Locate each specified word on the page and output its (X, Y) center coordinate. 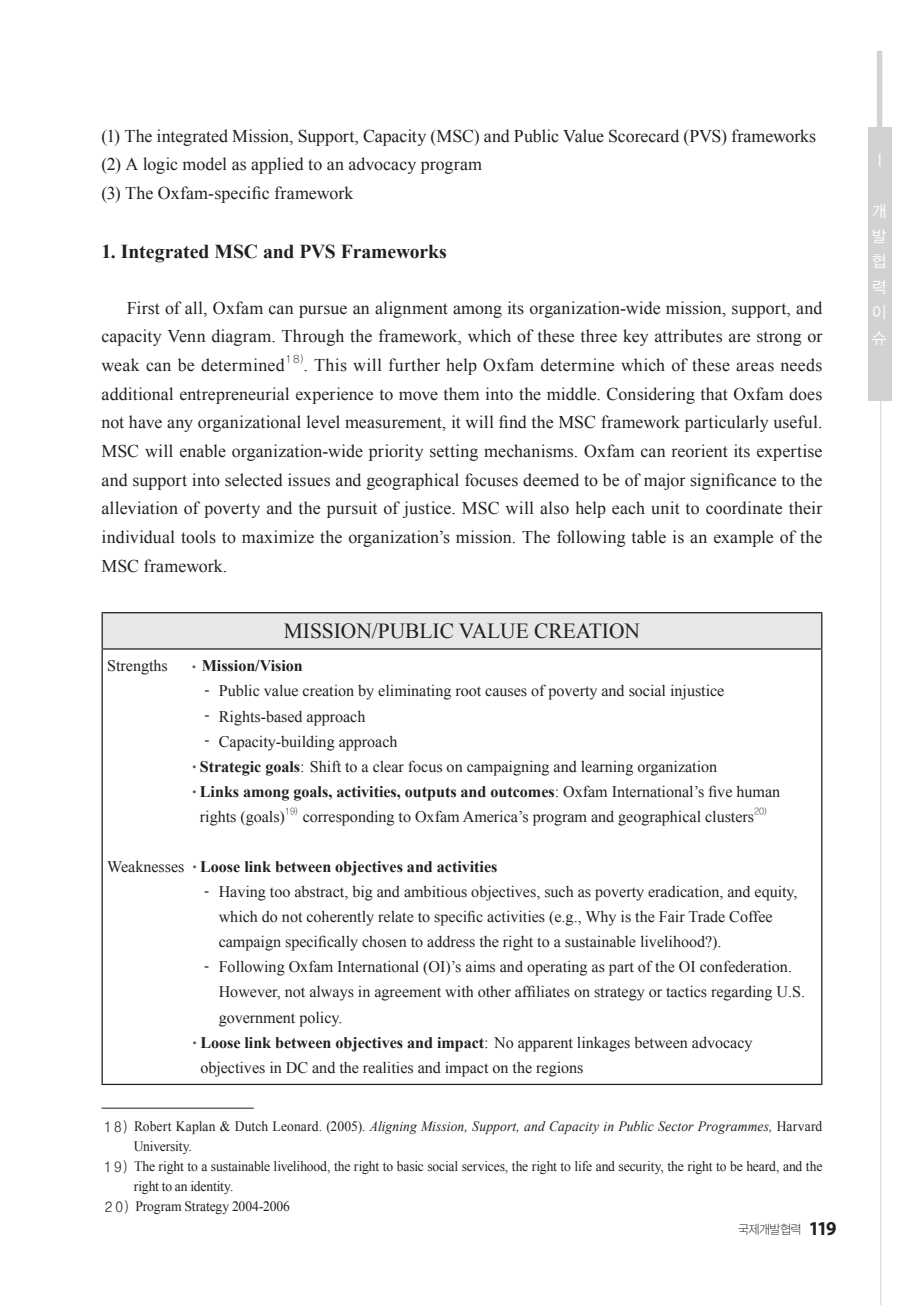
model (205, 164)
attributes (688, 336)
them (461, 394)
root (468, 692)
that (714, 394)
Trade (706, 916)
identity (212, 1187)
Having (242, 893)
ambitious (435, 891)
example (743, 538)
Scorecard (644, 136)
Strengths (137, 667)
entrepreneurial (234, 395)
